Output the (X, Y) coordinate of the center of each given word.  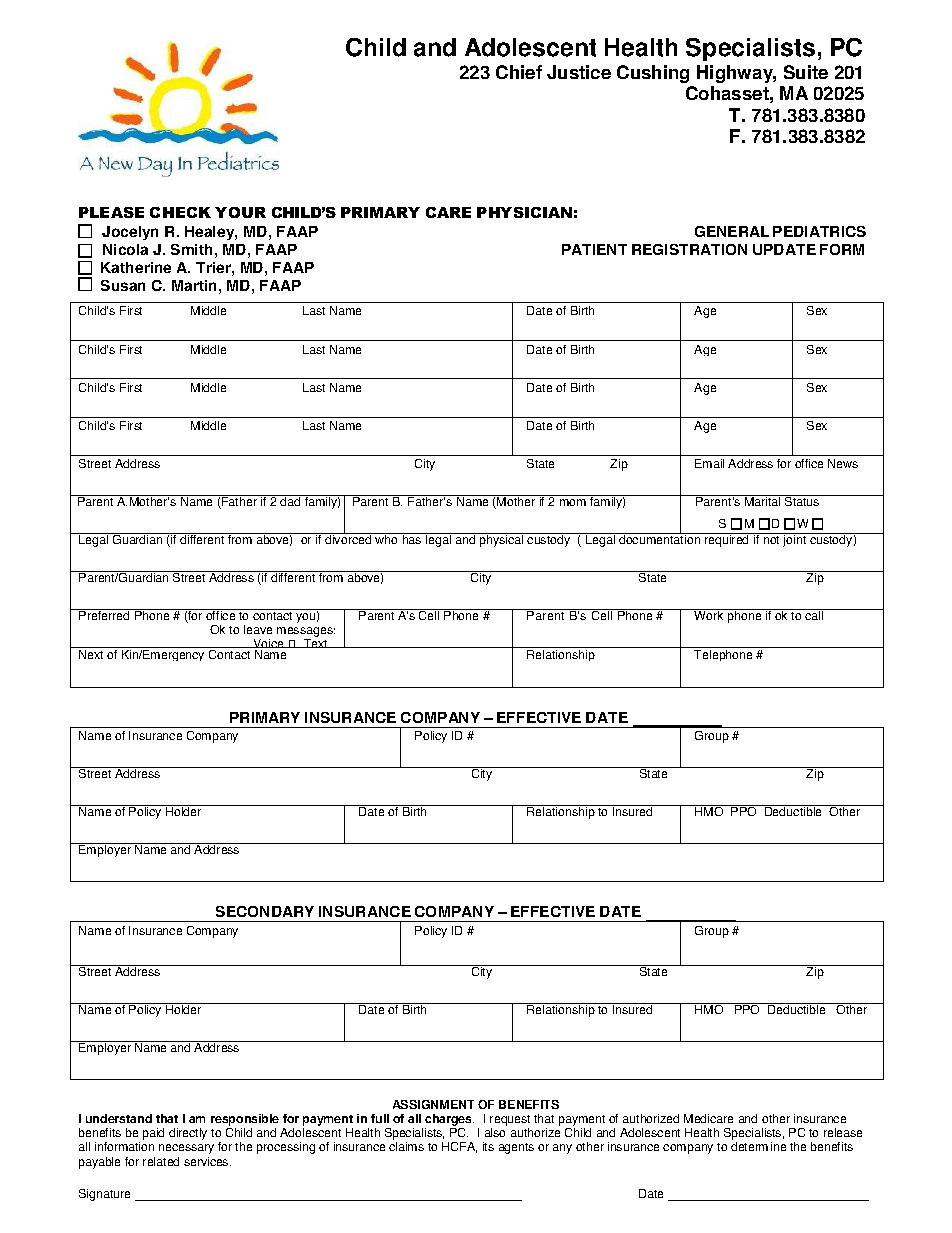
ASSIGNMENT (433, 1104)
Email (709, 463)
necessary (186, 1149)
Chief (519, 72)
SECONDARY (265, 911)
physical (502, 540)
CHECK (180, 212)
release (843, 1132)
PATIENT (594, 249)
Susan (123, 285)
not (771, 540)
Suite (806, 72)
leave (258, 629)
